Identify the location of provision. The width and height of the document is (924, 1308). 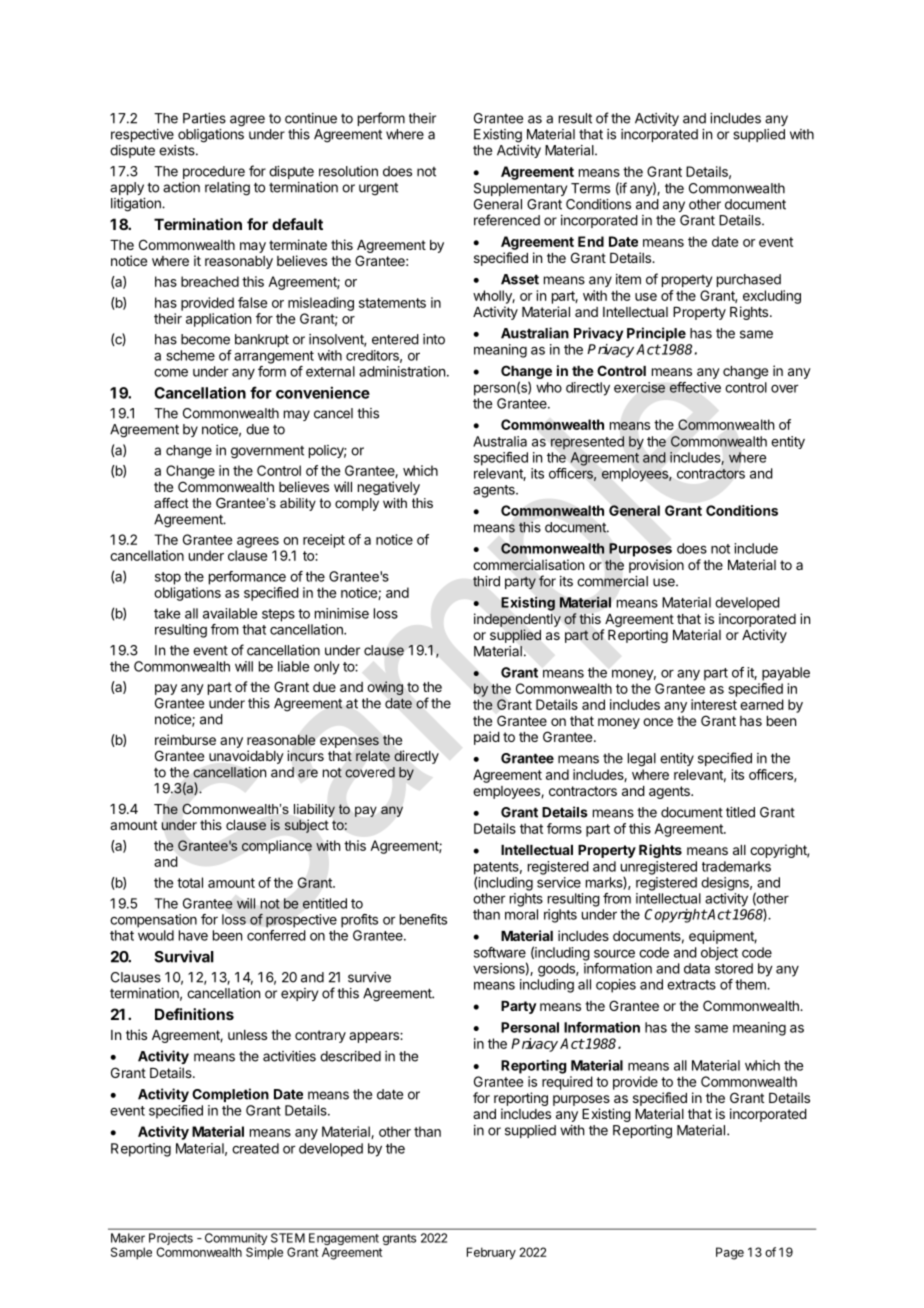
(656, 566).
